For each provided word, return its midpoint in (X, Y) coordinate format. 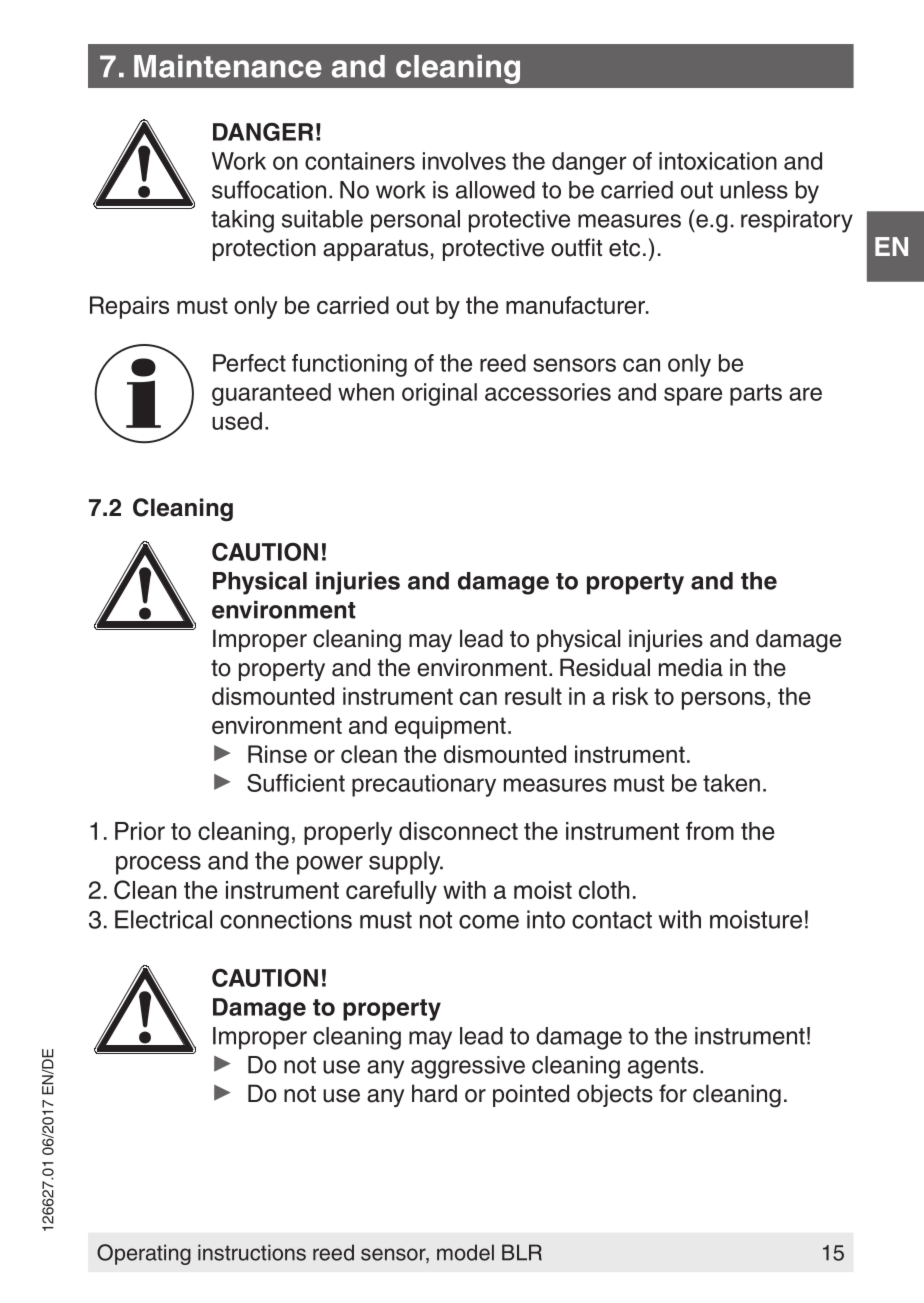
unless (754, 190)
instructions (252, 1252)
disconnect (458, 831)
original (439, 394)
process (158, 865)
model (465, 1252)
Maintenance (228, 66)
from (710, 830)
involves (464, 161)
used (237, 421)
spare (693, 396)
